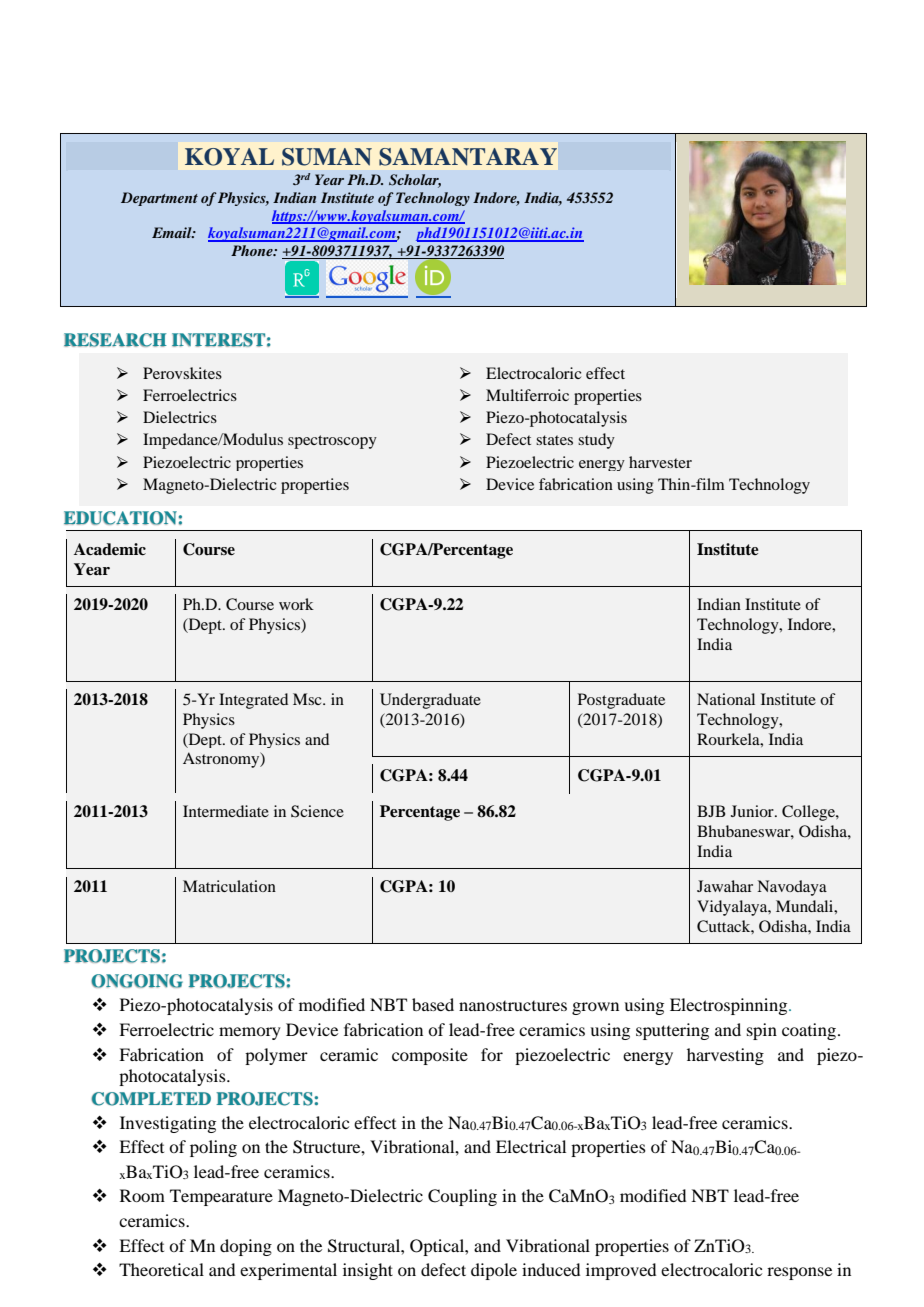 This screenshot has height=1307, width=924. Describe the element at coordinates (182, 373) in the screenshot. I see `Perovskites` at that location.
